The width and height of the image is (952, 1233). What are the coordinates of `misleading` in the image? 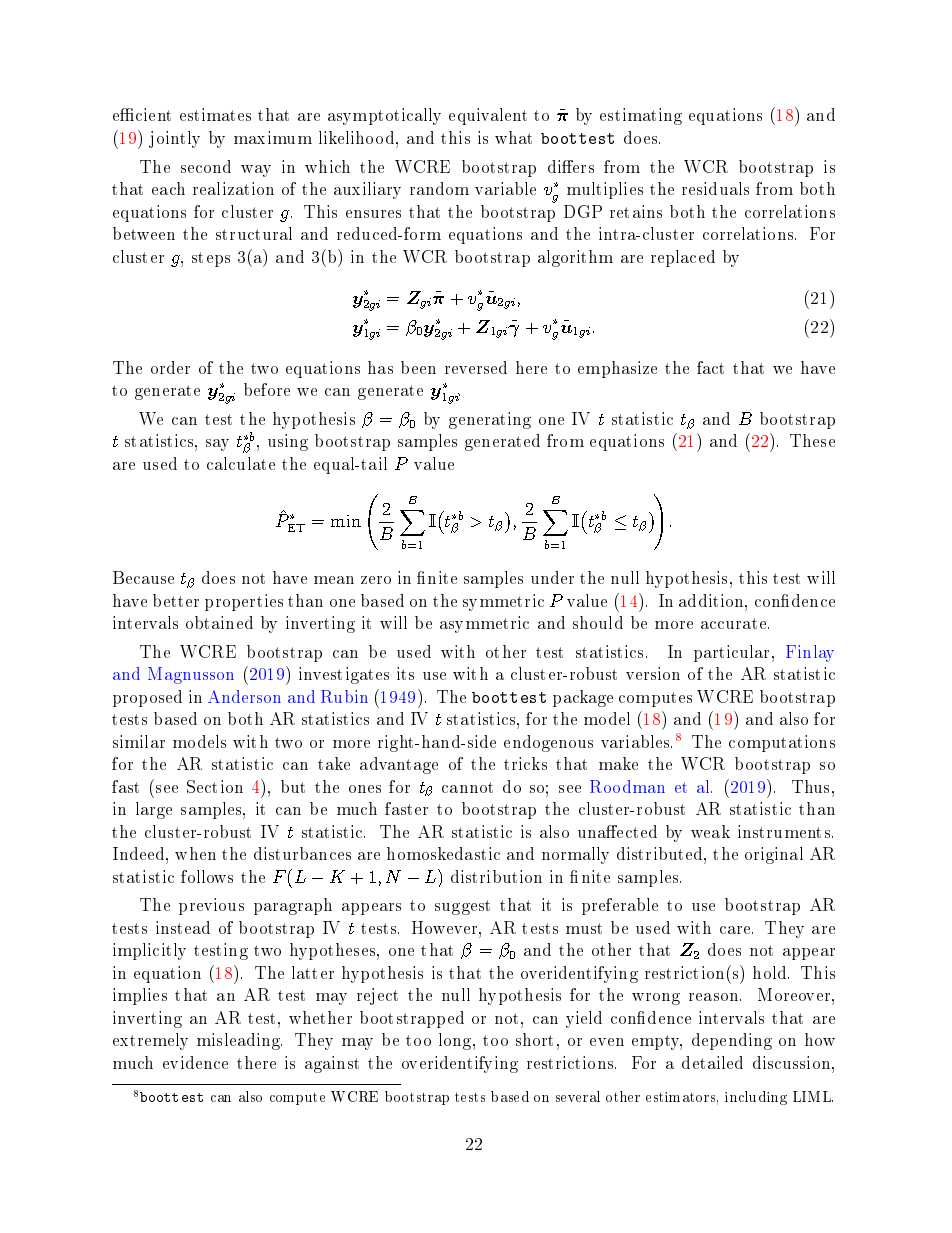 It's located at (239, 1041).
